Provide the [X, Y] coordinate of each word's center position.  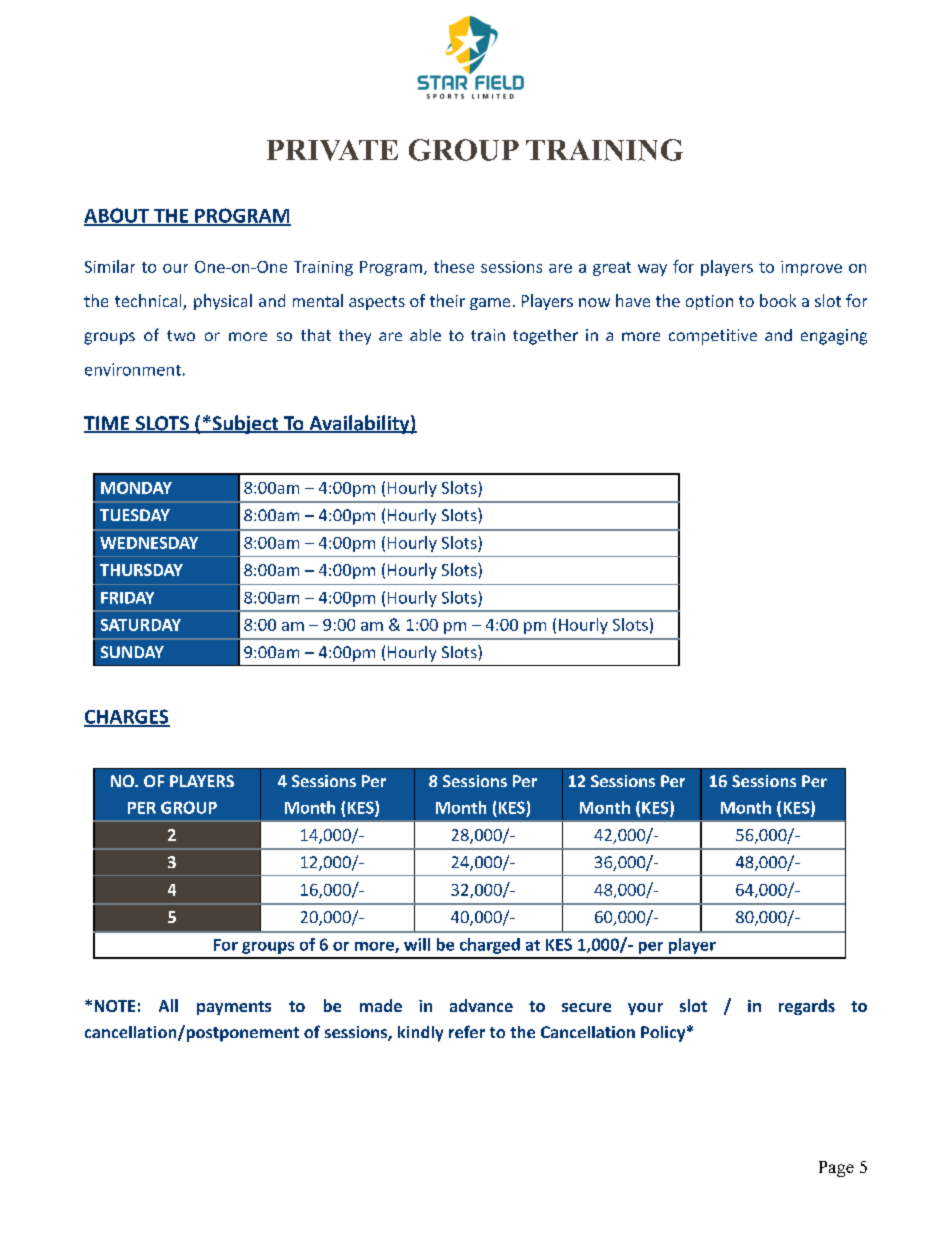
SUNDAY [132, 652]
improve [811, 268]
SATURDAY [141, 625]
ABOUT [117, 216]
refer [467, 1031]
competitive [713, 337]
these [454, 266]
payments [234, 1008]
